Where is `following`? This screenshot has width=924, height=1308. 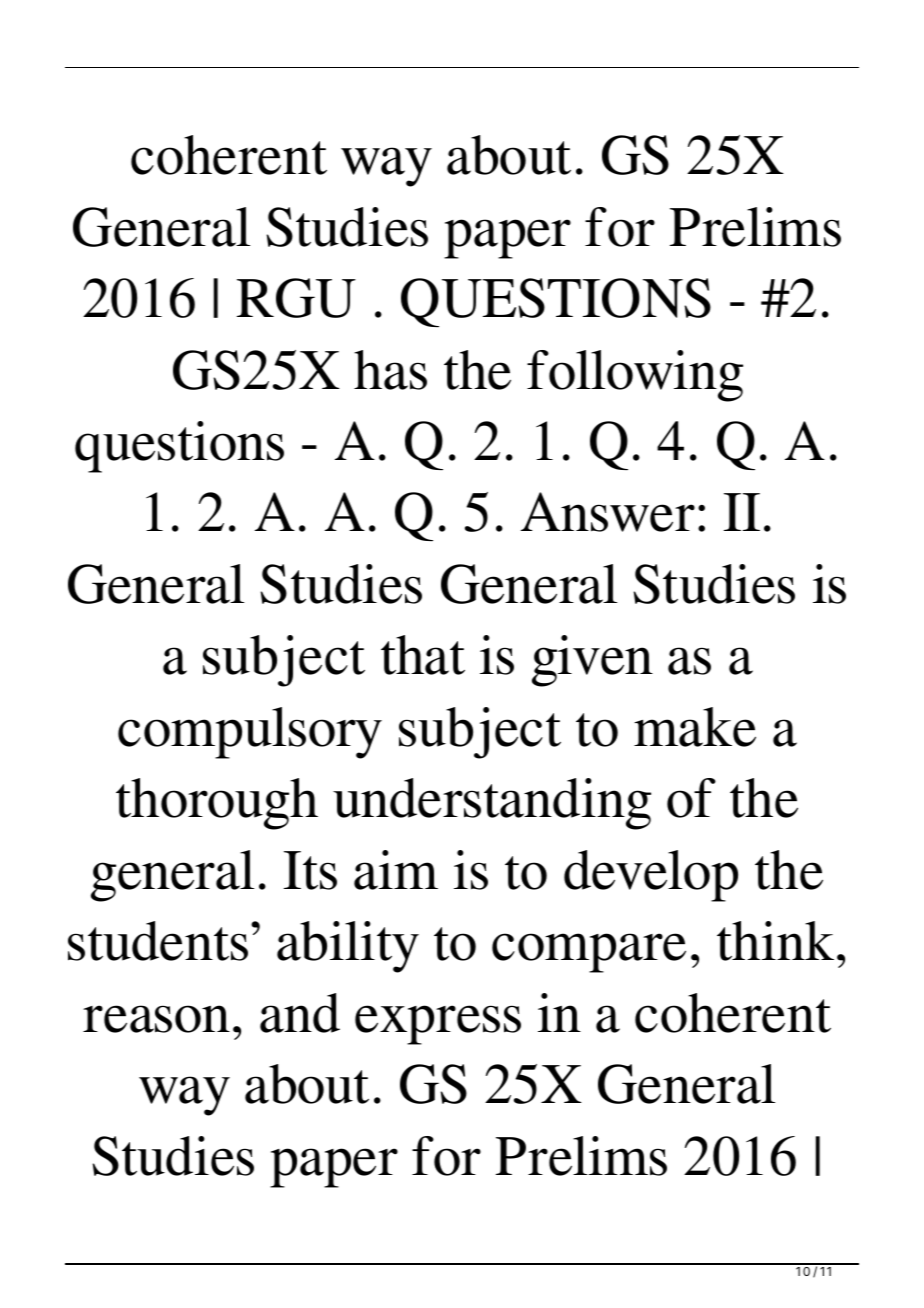 following is located at coordinates (635, 376).
